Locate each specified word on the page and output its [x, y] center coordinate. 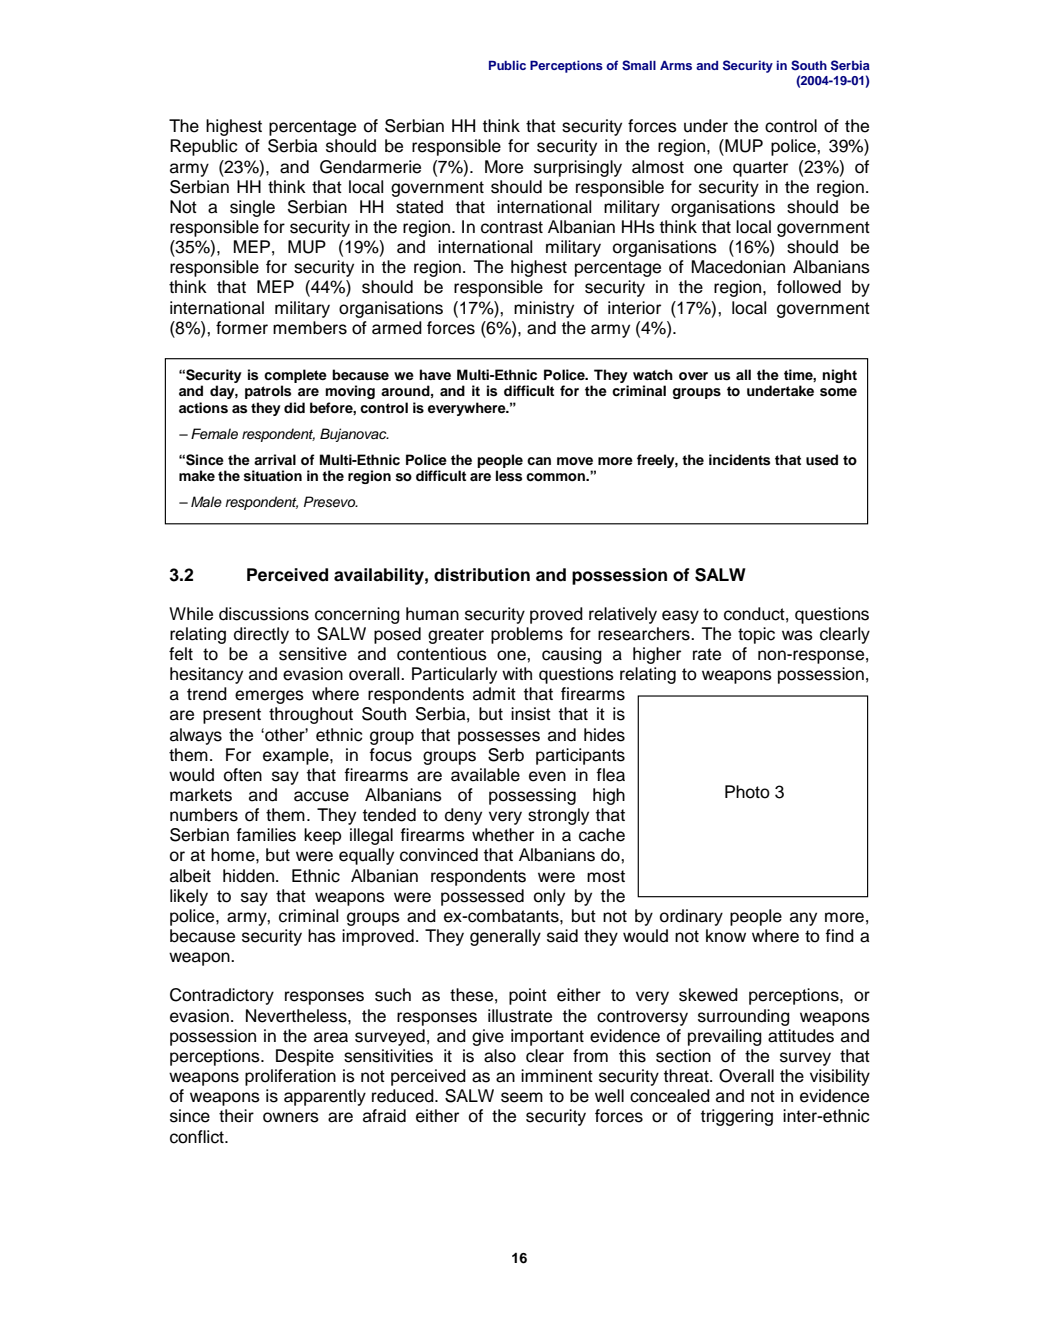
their [236, 1116]
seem [522, 1097]
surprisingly [578, 168]
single [252, 208]
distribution [482, 575]
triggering [737, 1117]
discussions [264, 614]
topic [756, 635]
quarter [760, 169]
